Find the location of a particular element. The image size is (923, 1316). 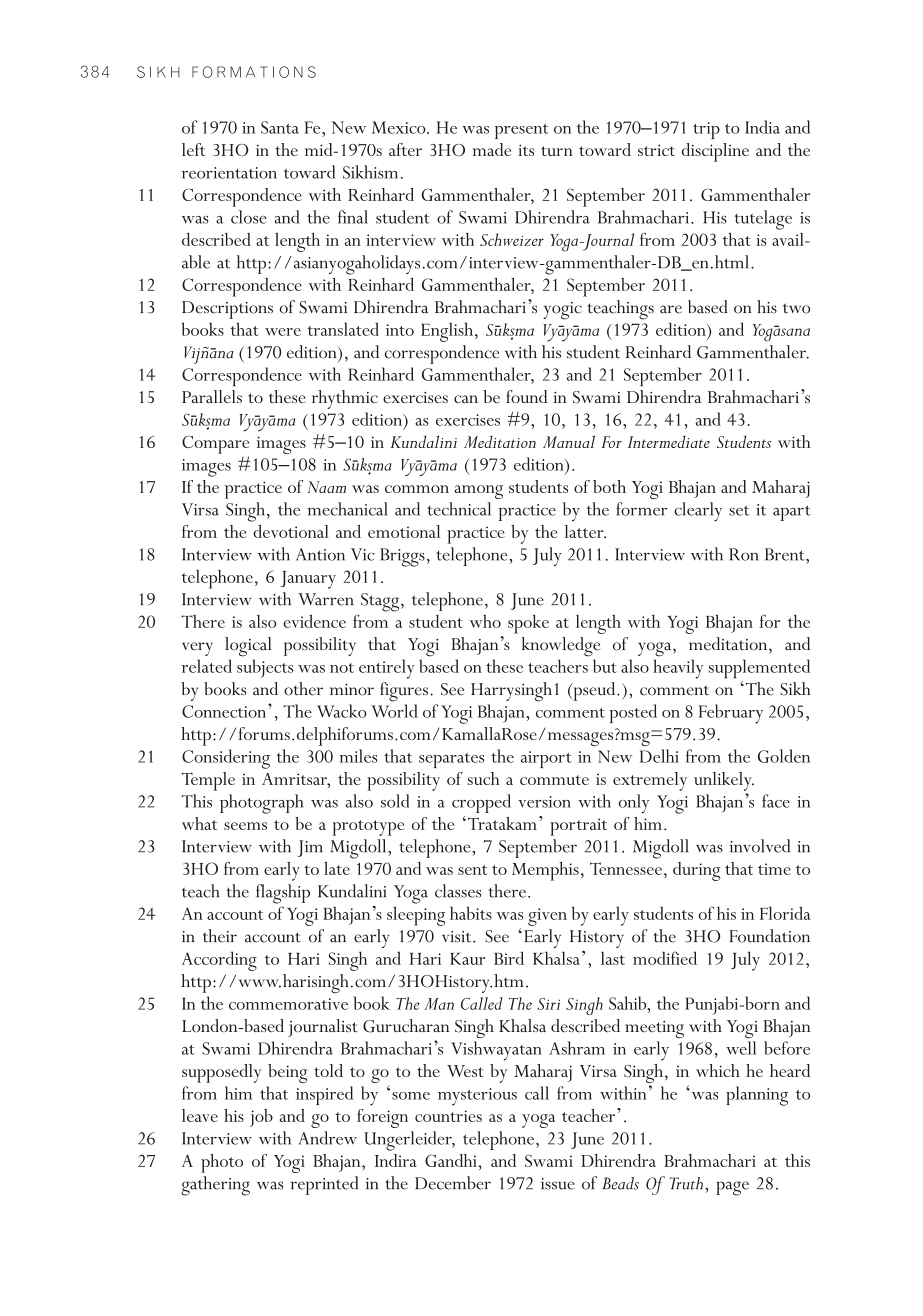

supplemented is located at coordinates (759, 669).
